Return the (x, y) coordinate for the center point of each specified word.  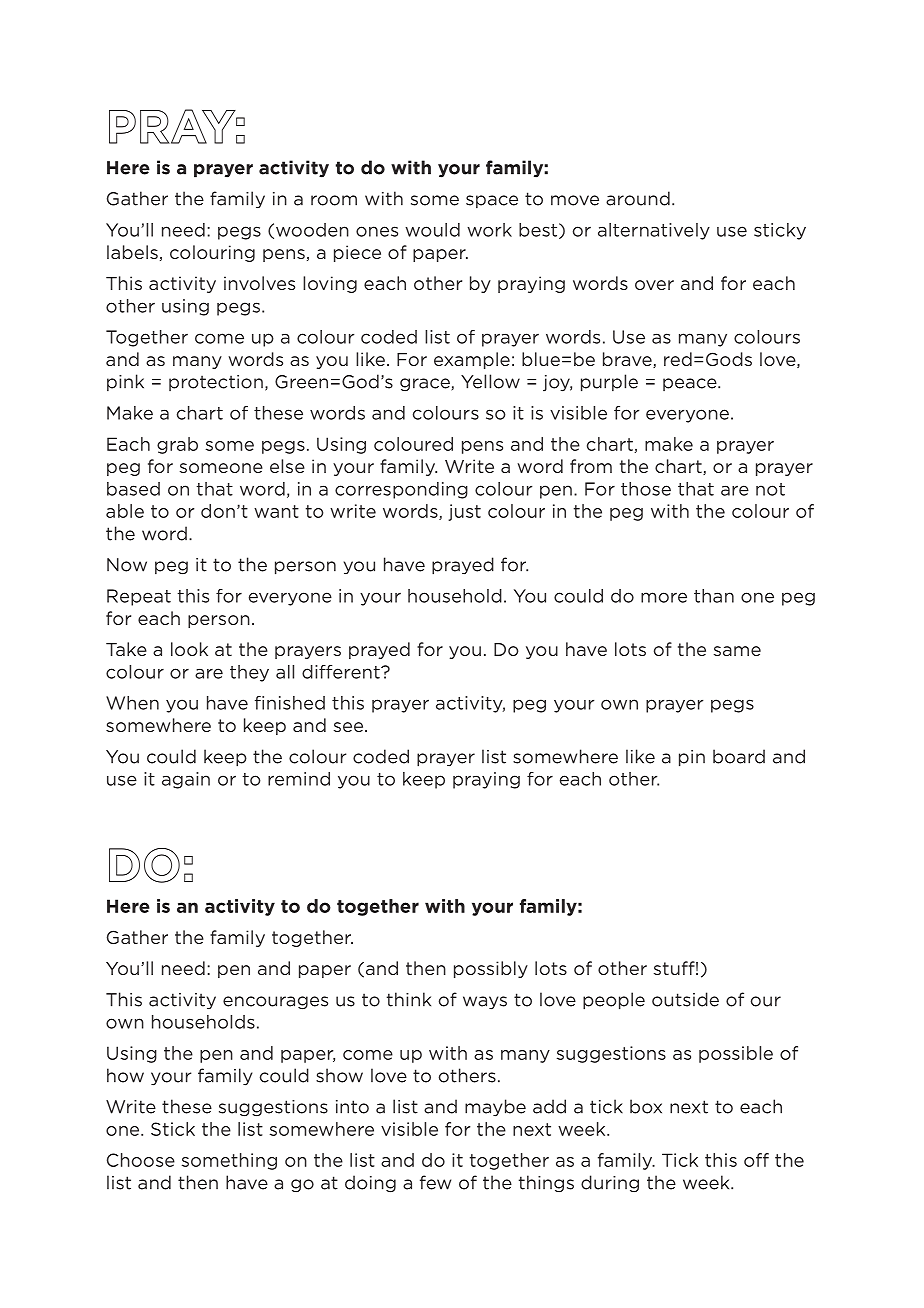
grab (177, 445)
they (249, 673)
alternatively (654, 231)
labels (132, 252)
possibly (491, 969)
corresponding (401, 490)
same (737, 651)
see (350, 727)
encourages (275, 1003)
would (432, 230)
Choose (141, 1160)
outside (685, 999)
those (646, 489)
